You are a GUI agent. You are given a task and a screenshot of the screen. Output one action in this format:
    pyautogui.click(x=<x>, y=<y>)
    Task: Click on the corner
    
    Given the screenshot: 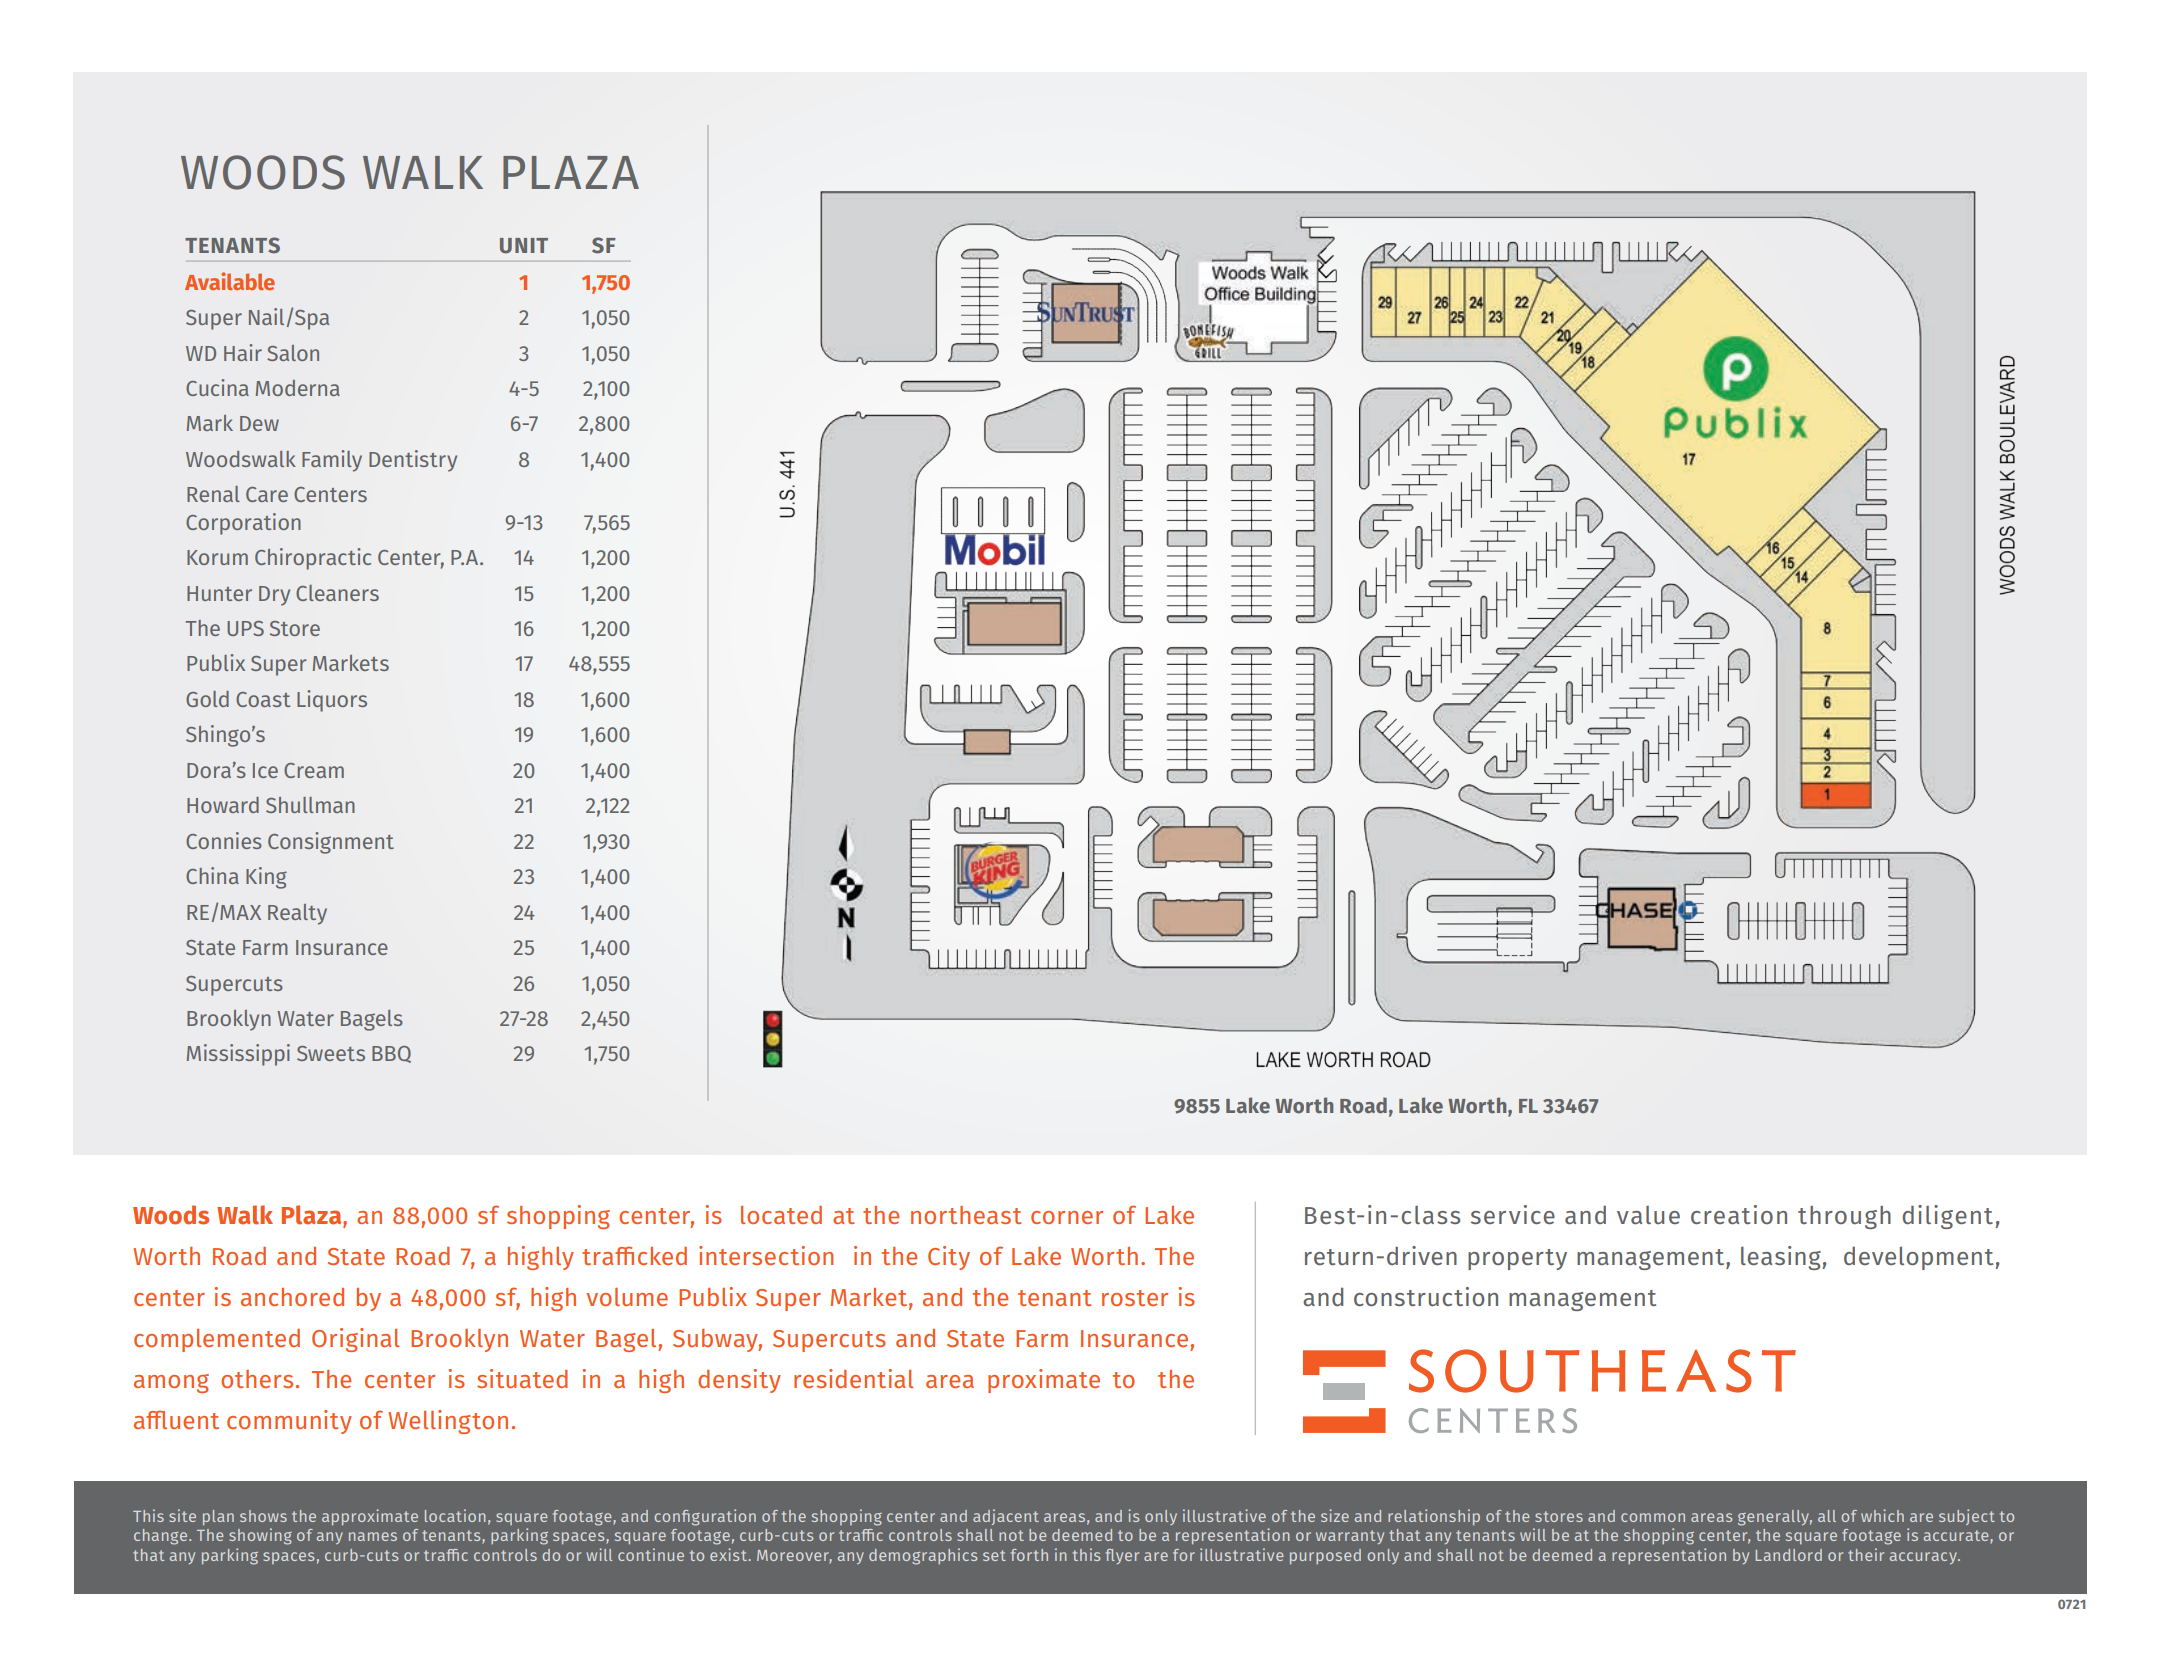 What is the action you would take?
    pyautogui.click(x=1067, y=1217)
